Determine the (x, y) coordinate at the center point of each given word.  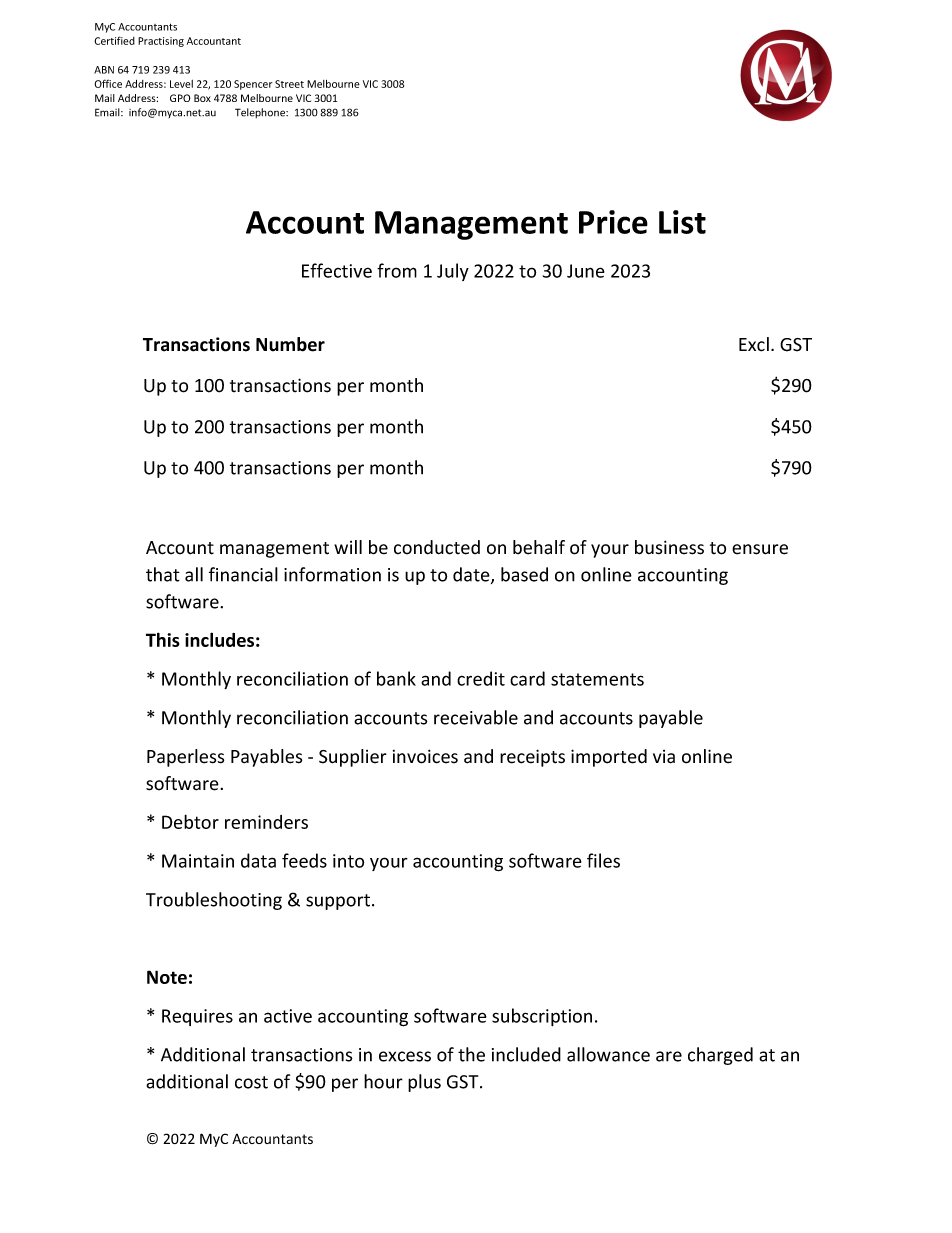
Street (289, 84)
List (682, 222)
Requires (197, 1017)
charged (720, 1056)
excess (405, 1056)
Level (181, 84)
